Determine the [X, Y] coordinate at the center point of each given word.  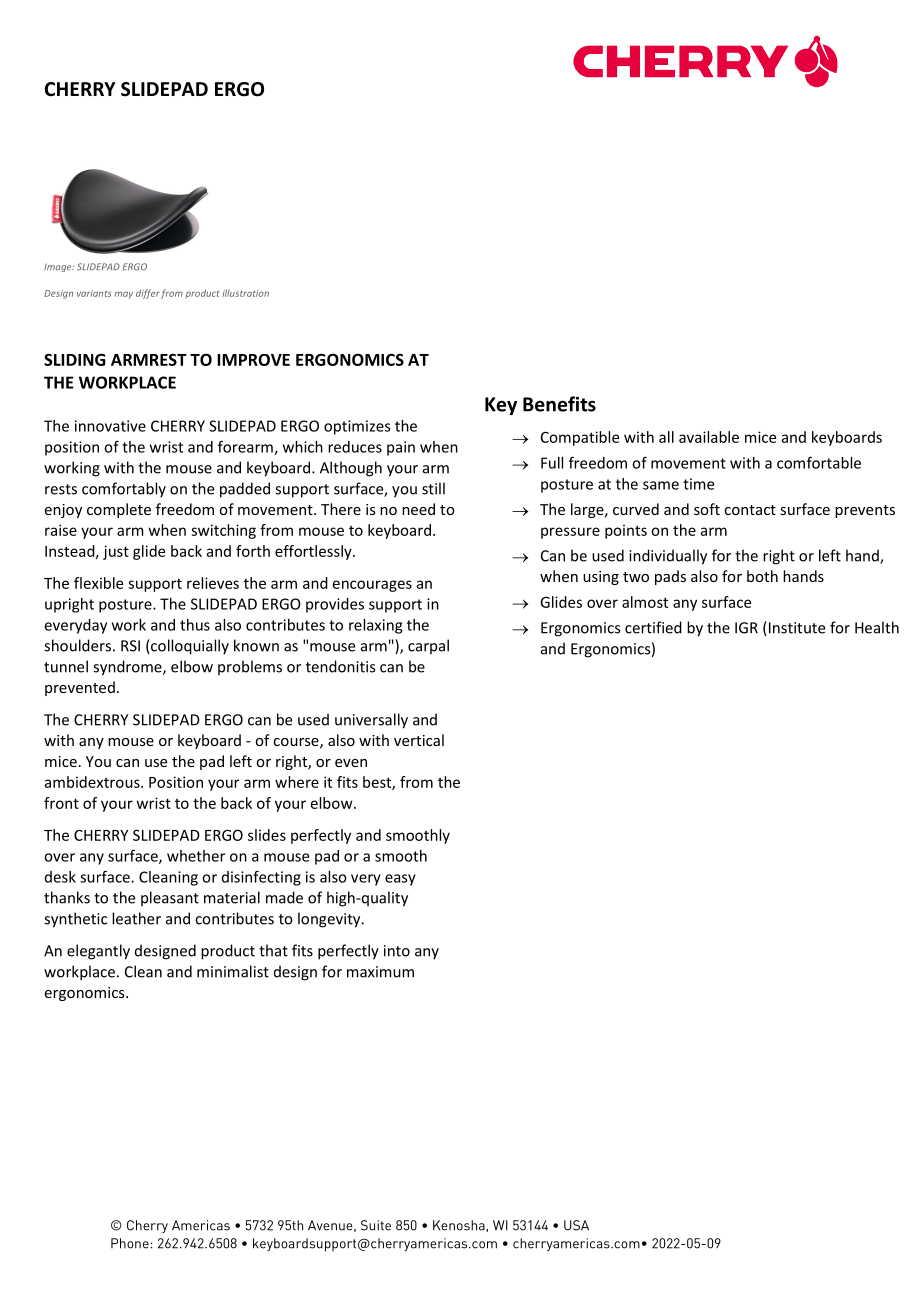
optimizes [357, 427]
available [709, 437]
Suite [376, 1225]
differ [148, 294]
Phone [130, 1243]
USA [576, 1225]
